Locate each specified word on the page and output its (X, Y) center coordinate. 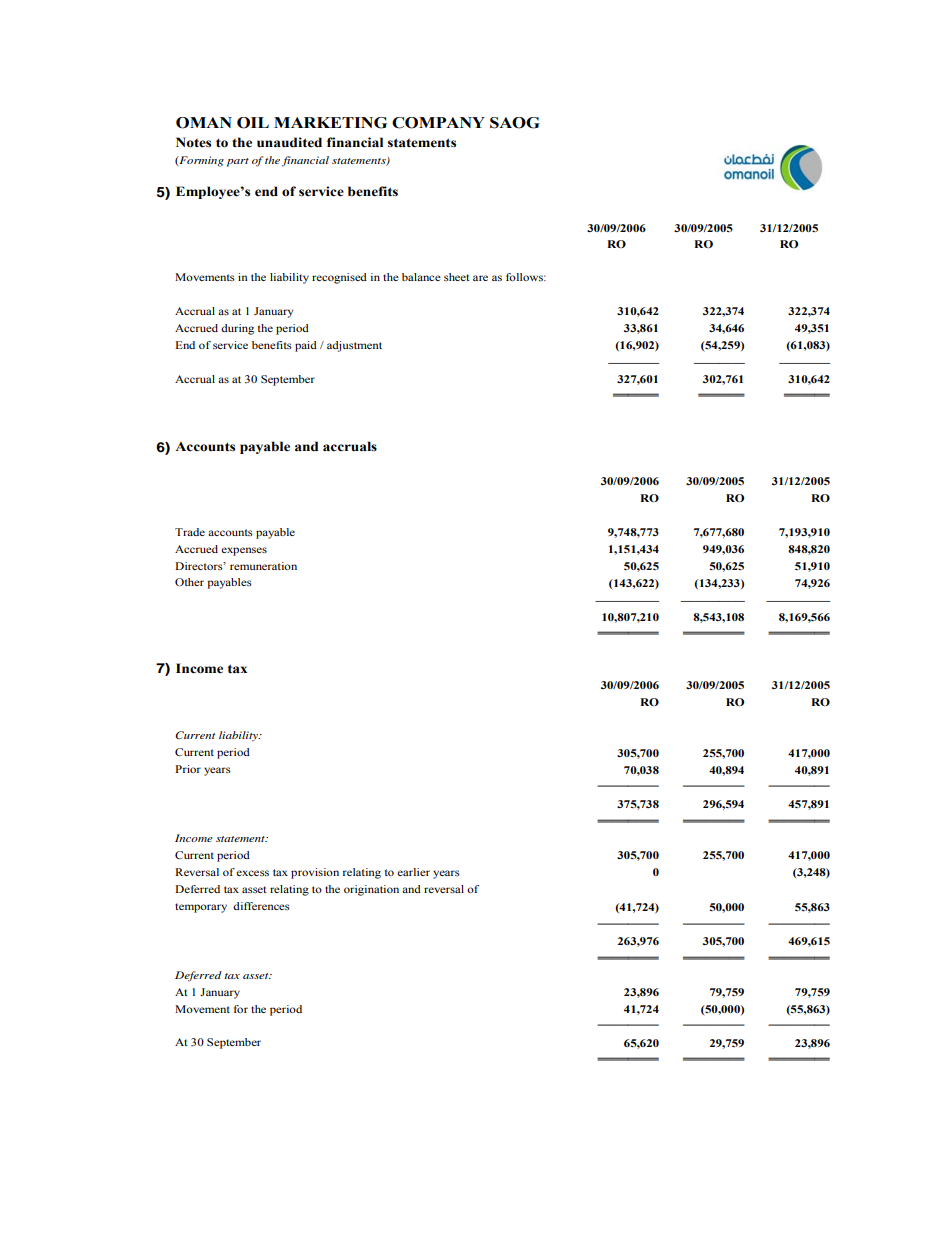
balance (421, 277)
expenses (244, 551)
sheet (457, 277)
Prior (188, 769)
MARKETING (330, 123)
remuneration (263, 566)
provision (315, 873)
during (237, 329)
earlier (413, 872)
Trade (190, 532)
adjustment (354, 346)
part (238, 162)
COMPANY (438, 123)
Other (189, 582)
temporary (201, 908)
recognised (339, 278)
